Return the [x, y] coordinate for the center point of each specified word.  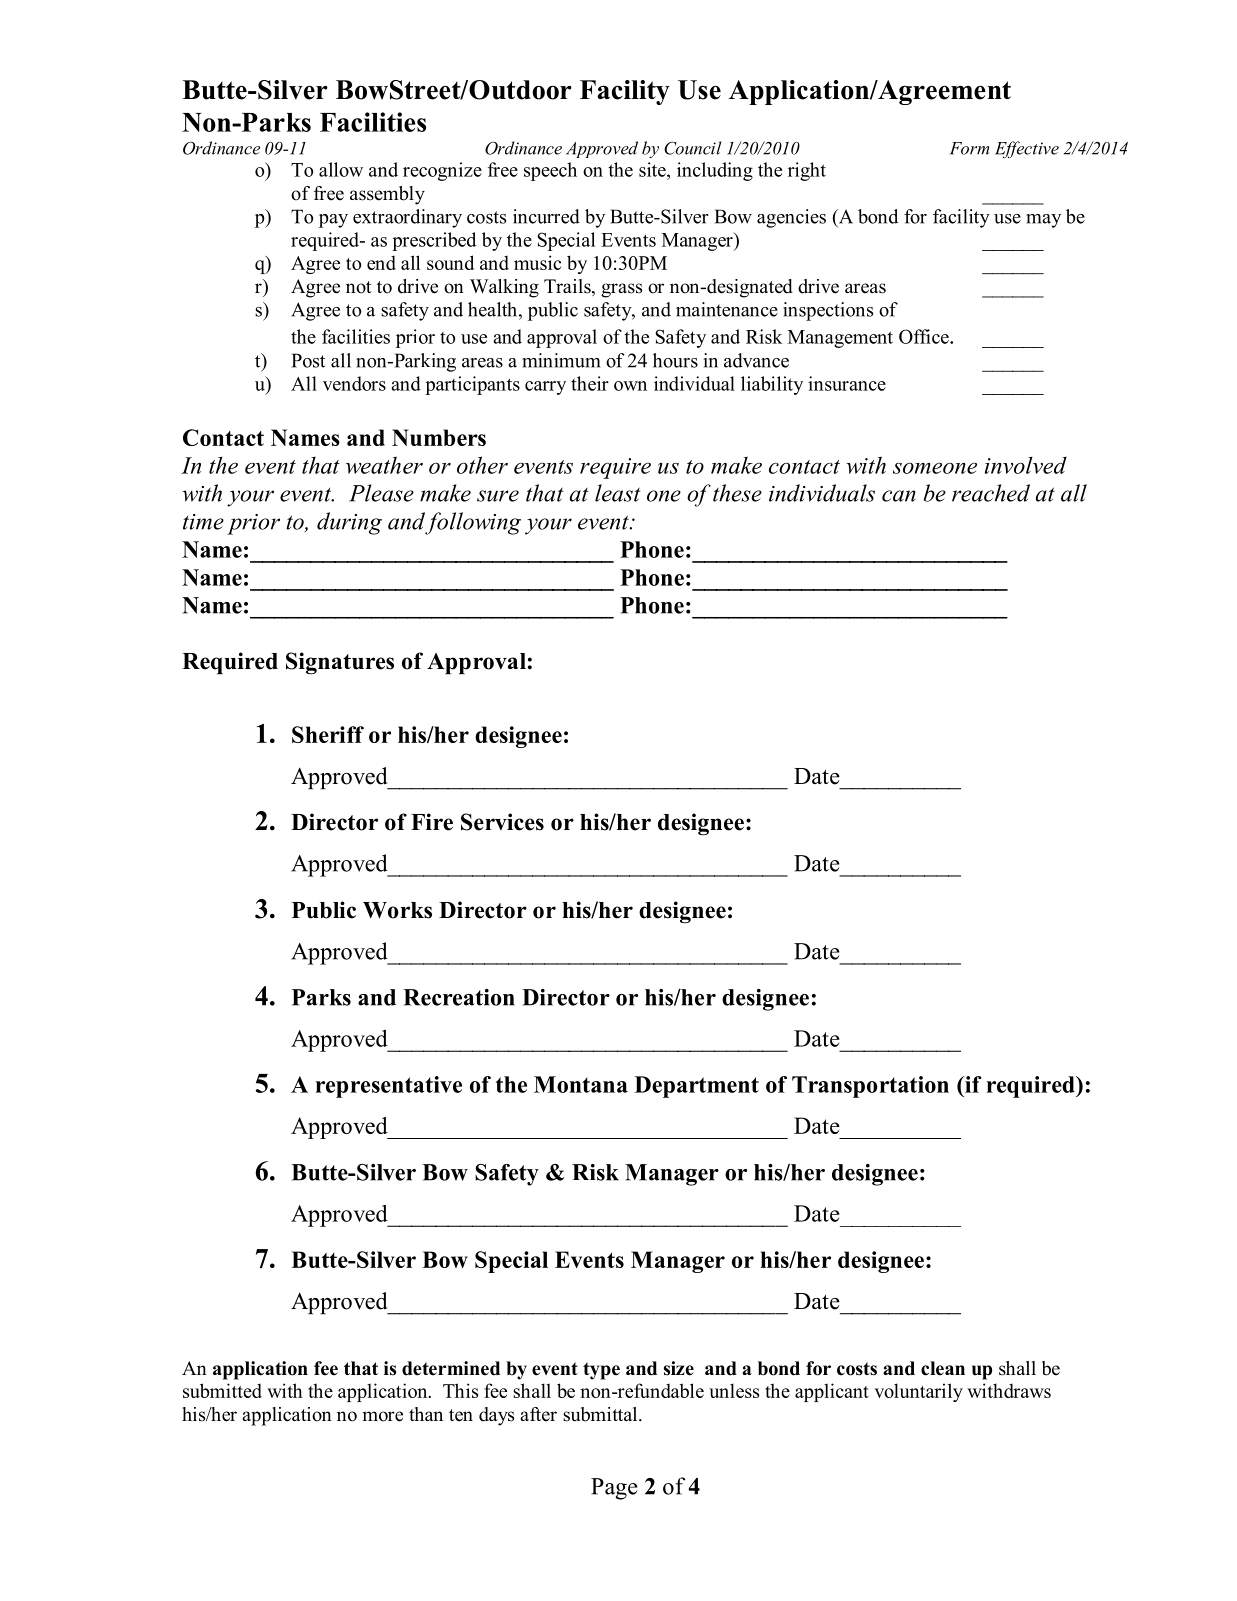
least [617, 493]
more [382, 1416]
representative [389, 1087]
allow [341, 169]
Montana [581, 1084]
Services [502, 822]
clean [943, 1368]
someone [935, 468]
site [653, 169]
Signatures [340, 663]
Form [970, 148]
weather [384, 465]
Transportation [870, 1087]
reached [991, 493]
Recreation [459, 997]
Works [397, 910]
